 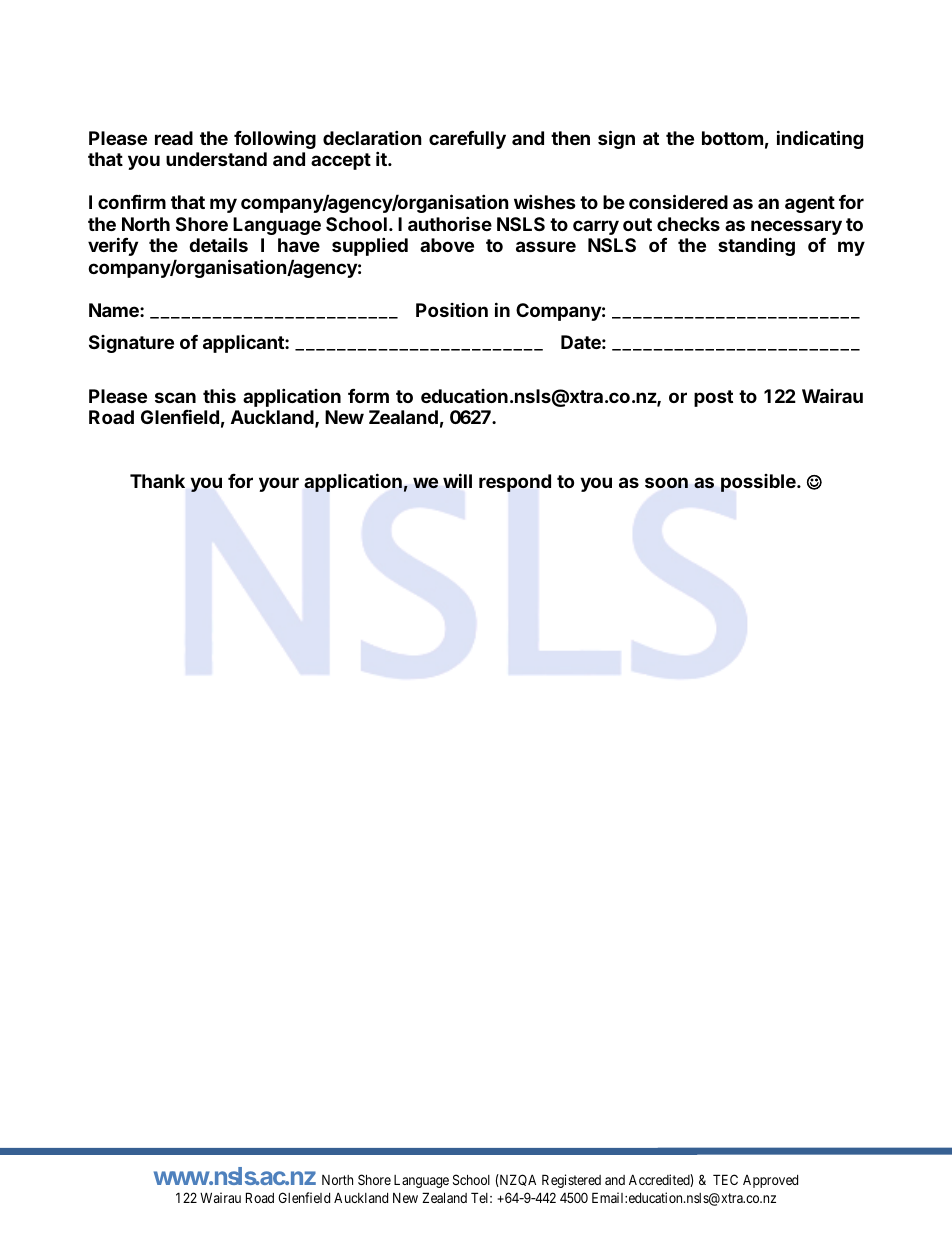 I want to click on Registered, so click(x=571, y=1181).
